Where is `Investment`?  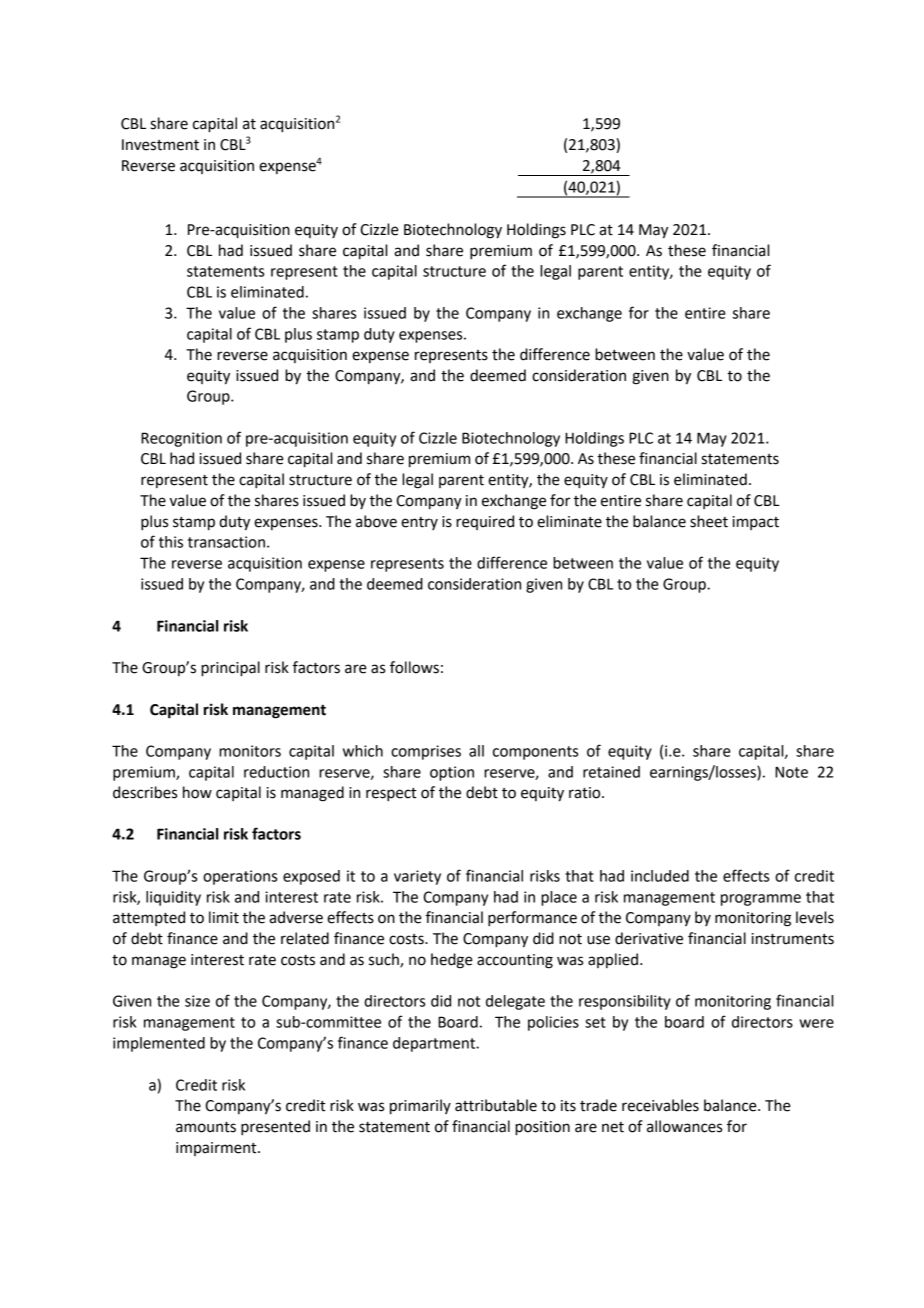 Investment is located at coordinates (160, 145).
